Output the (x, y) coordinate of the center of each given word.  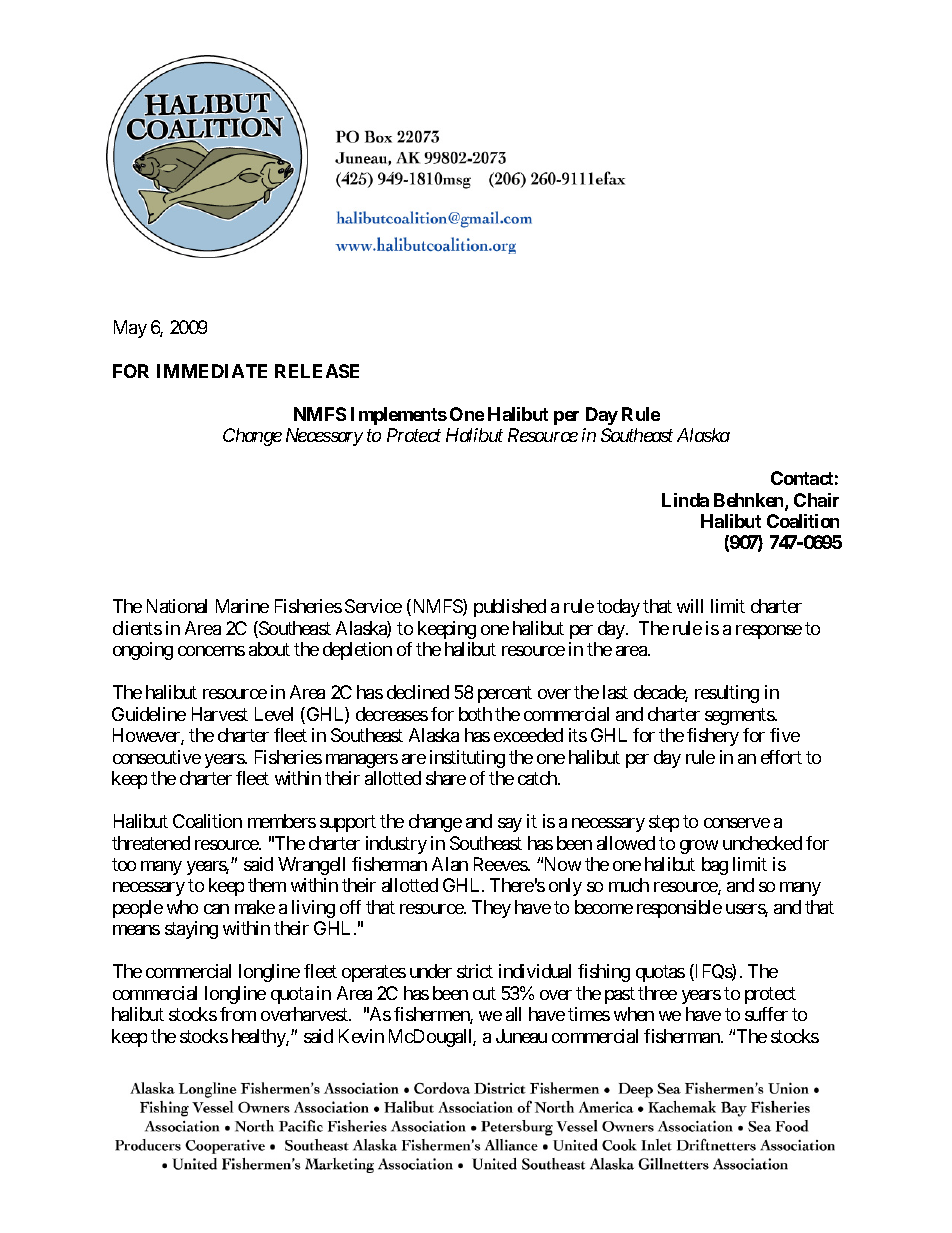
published (510, 608)
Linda (685, 500)
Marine (242, 606)
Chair (816, 500)
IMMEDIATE (212, 371)
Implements (399, 416)
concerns (211, 651)
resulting (727, 694)
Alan (450, 864)
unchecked (762, 843)
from (238, 1014)
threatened (151, 843)
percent (505, 695)
